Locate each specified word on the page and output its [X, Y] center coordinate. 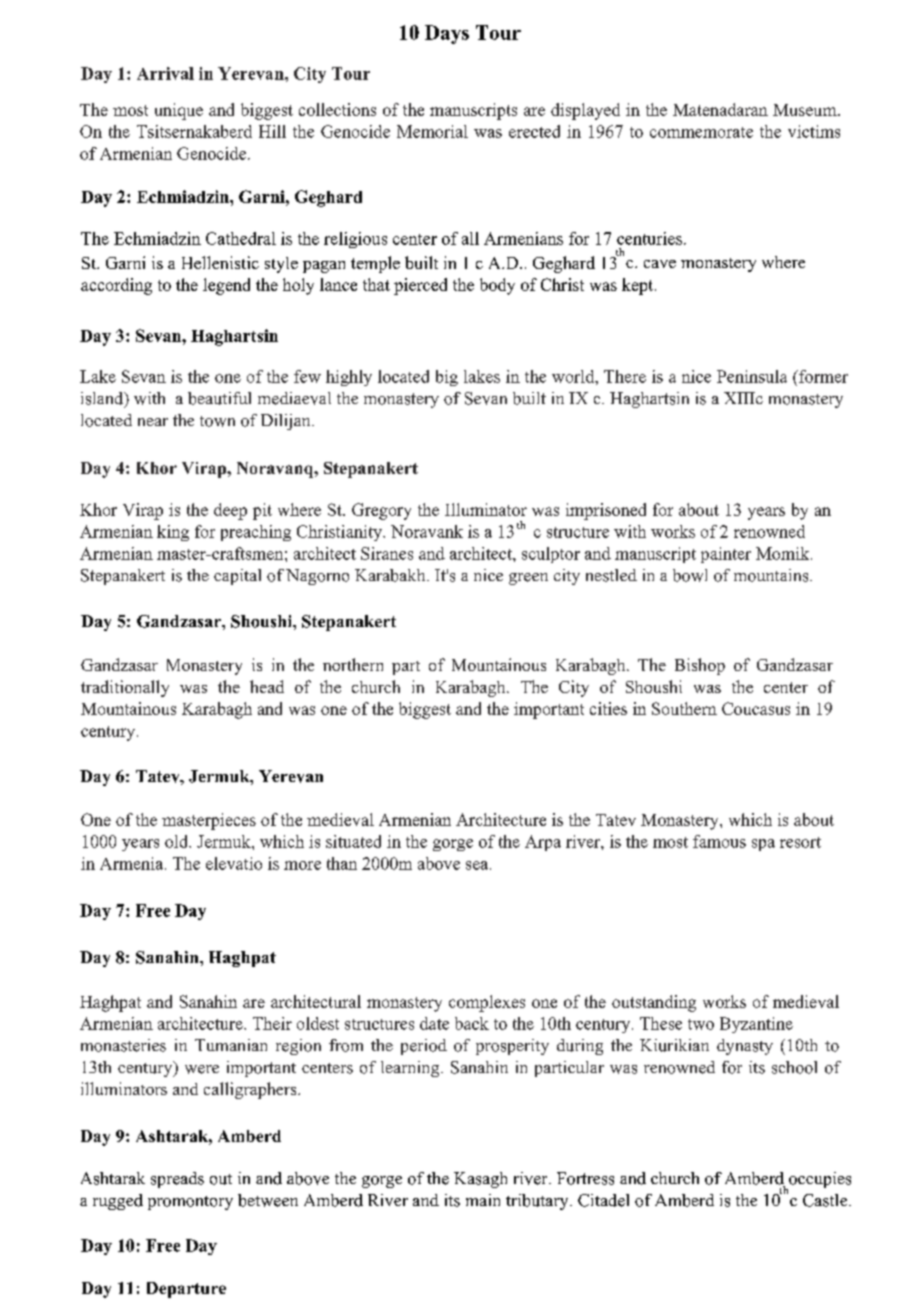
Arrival [165, 73]
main [483, 1200]
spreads [177, 1180]
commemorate [701, 132]
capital [237, 577]
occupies [819, 1181]
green [528, 579]
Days [447, 34]
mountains [772, 575]
